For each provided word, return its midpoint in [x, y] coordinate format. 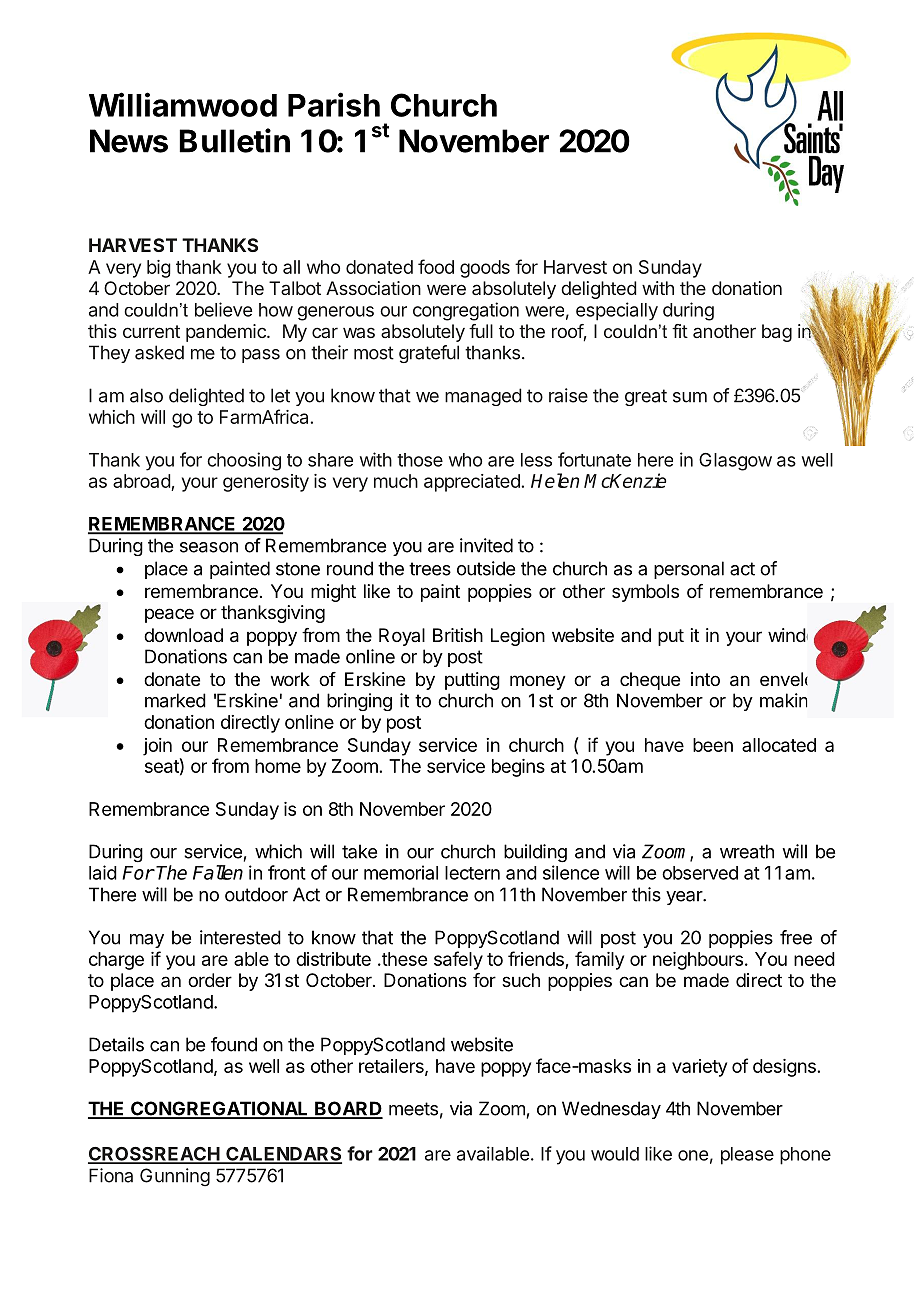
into [705, 679]
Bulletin [234, 140]
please [747, 1156]
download [183, 635]
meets [413, 1109]
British [458, 635]
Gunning [175, 1177]
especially [617, 311]
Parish [334, 104]
